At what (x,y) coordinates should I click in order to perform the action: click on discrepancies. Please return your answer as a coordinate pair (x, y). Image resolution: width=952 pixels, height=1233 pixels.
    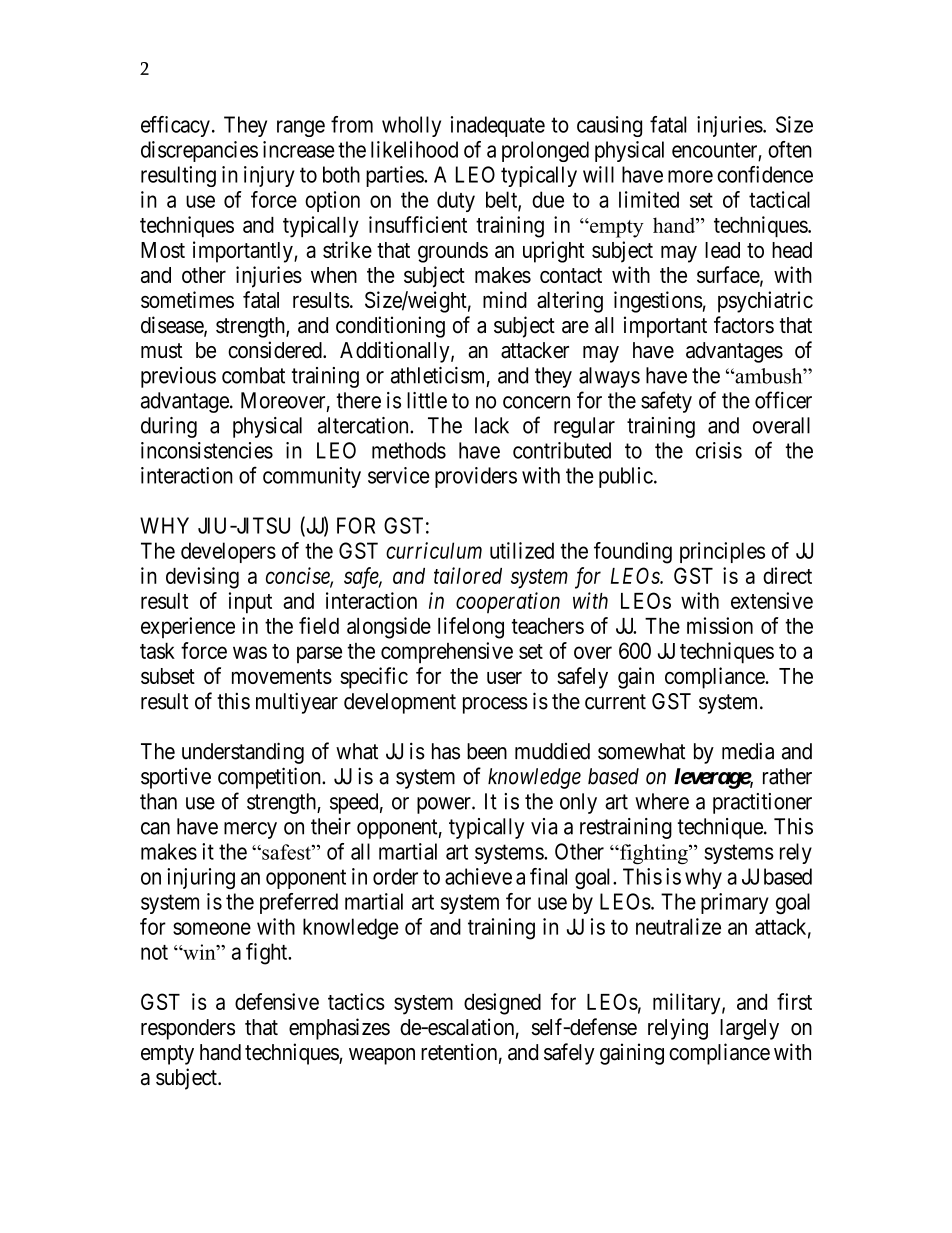
    Looking at the image, I should click on (199, 151).
